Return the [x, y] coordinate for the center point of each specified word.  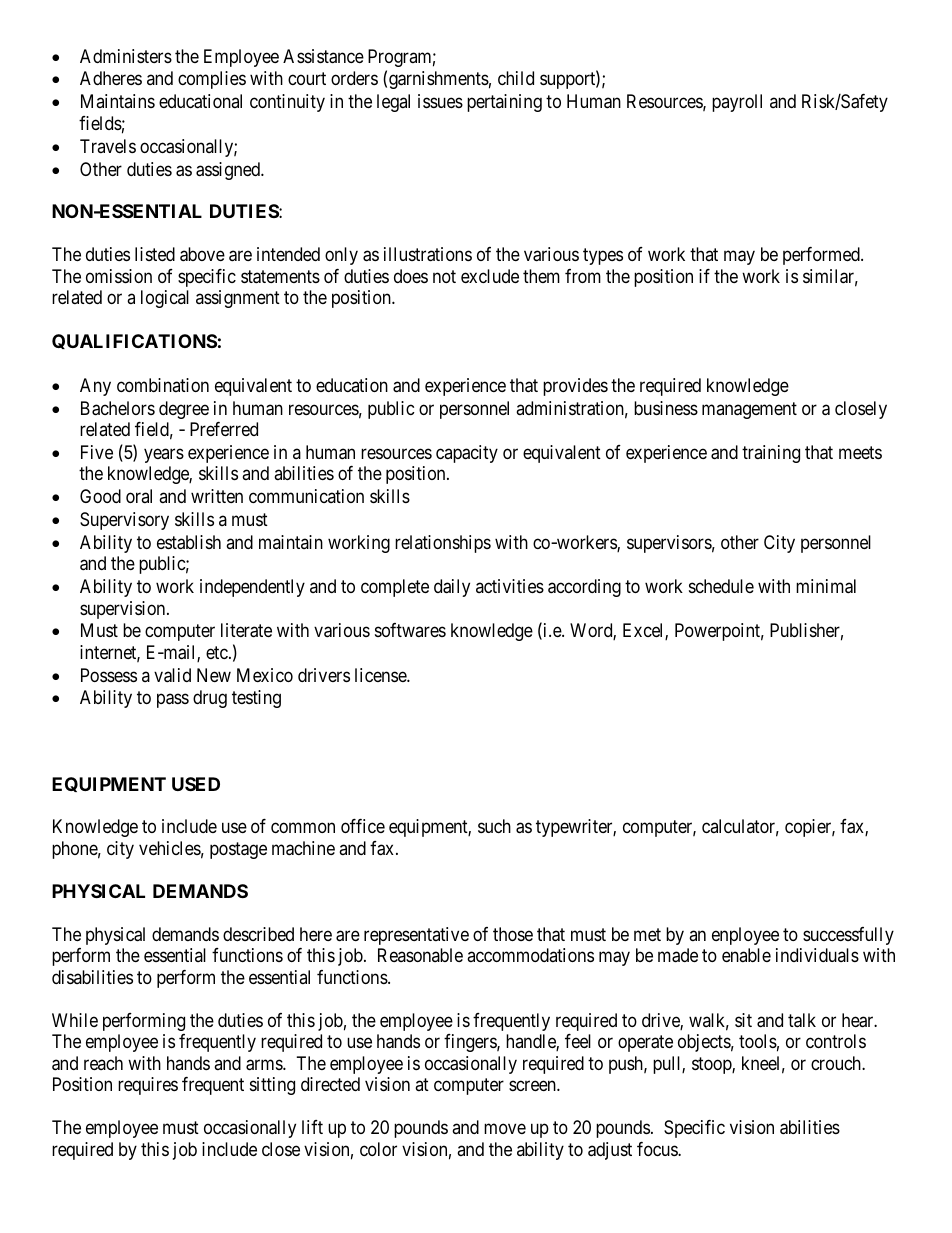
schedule [721, 586]
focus [658, 1149]
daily [452, 588]
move [505, 1129]
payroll [737, 103]
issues [440, 101]
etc [218, 652]
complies [212, 80]
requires [148, 1086]
